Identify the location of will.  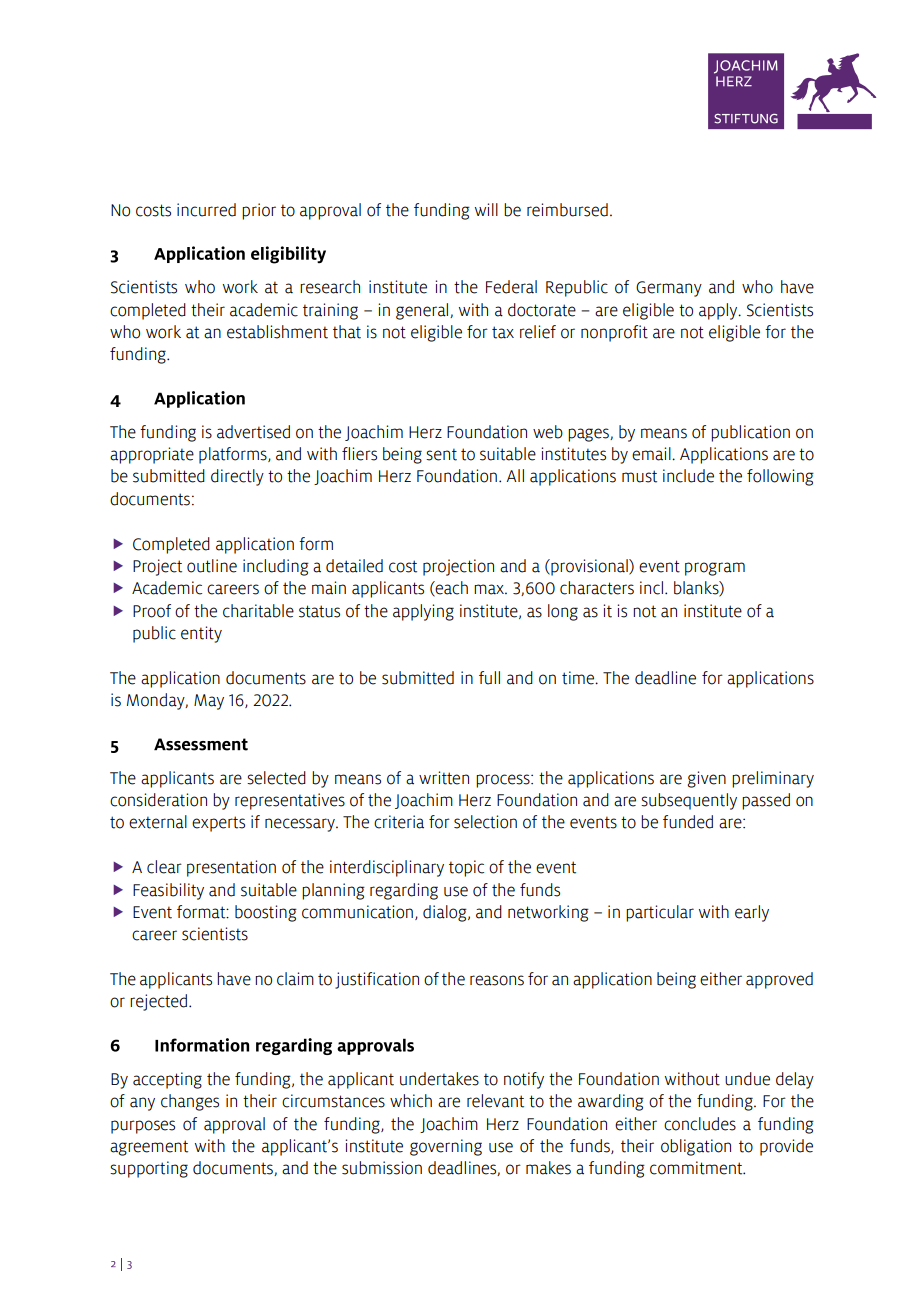
(486, 209).
